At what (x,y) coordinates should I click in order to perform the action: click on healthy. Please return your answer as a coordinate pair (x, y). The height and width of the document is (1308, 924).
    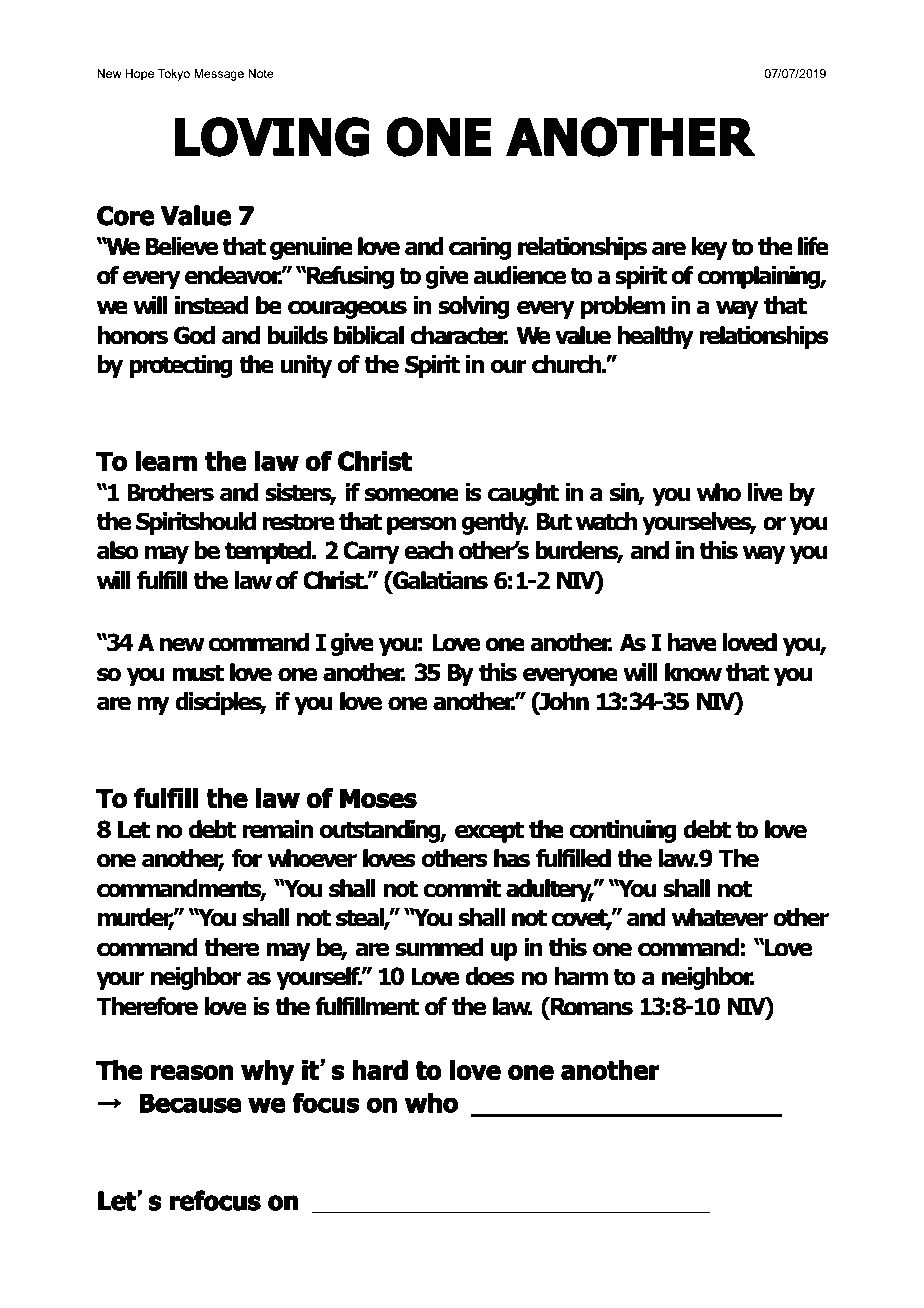
    Looking at the image, I should click on (655, 337).
